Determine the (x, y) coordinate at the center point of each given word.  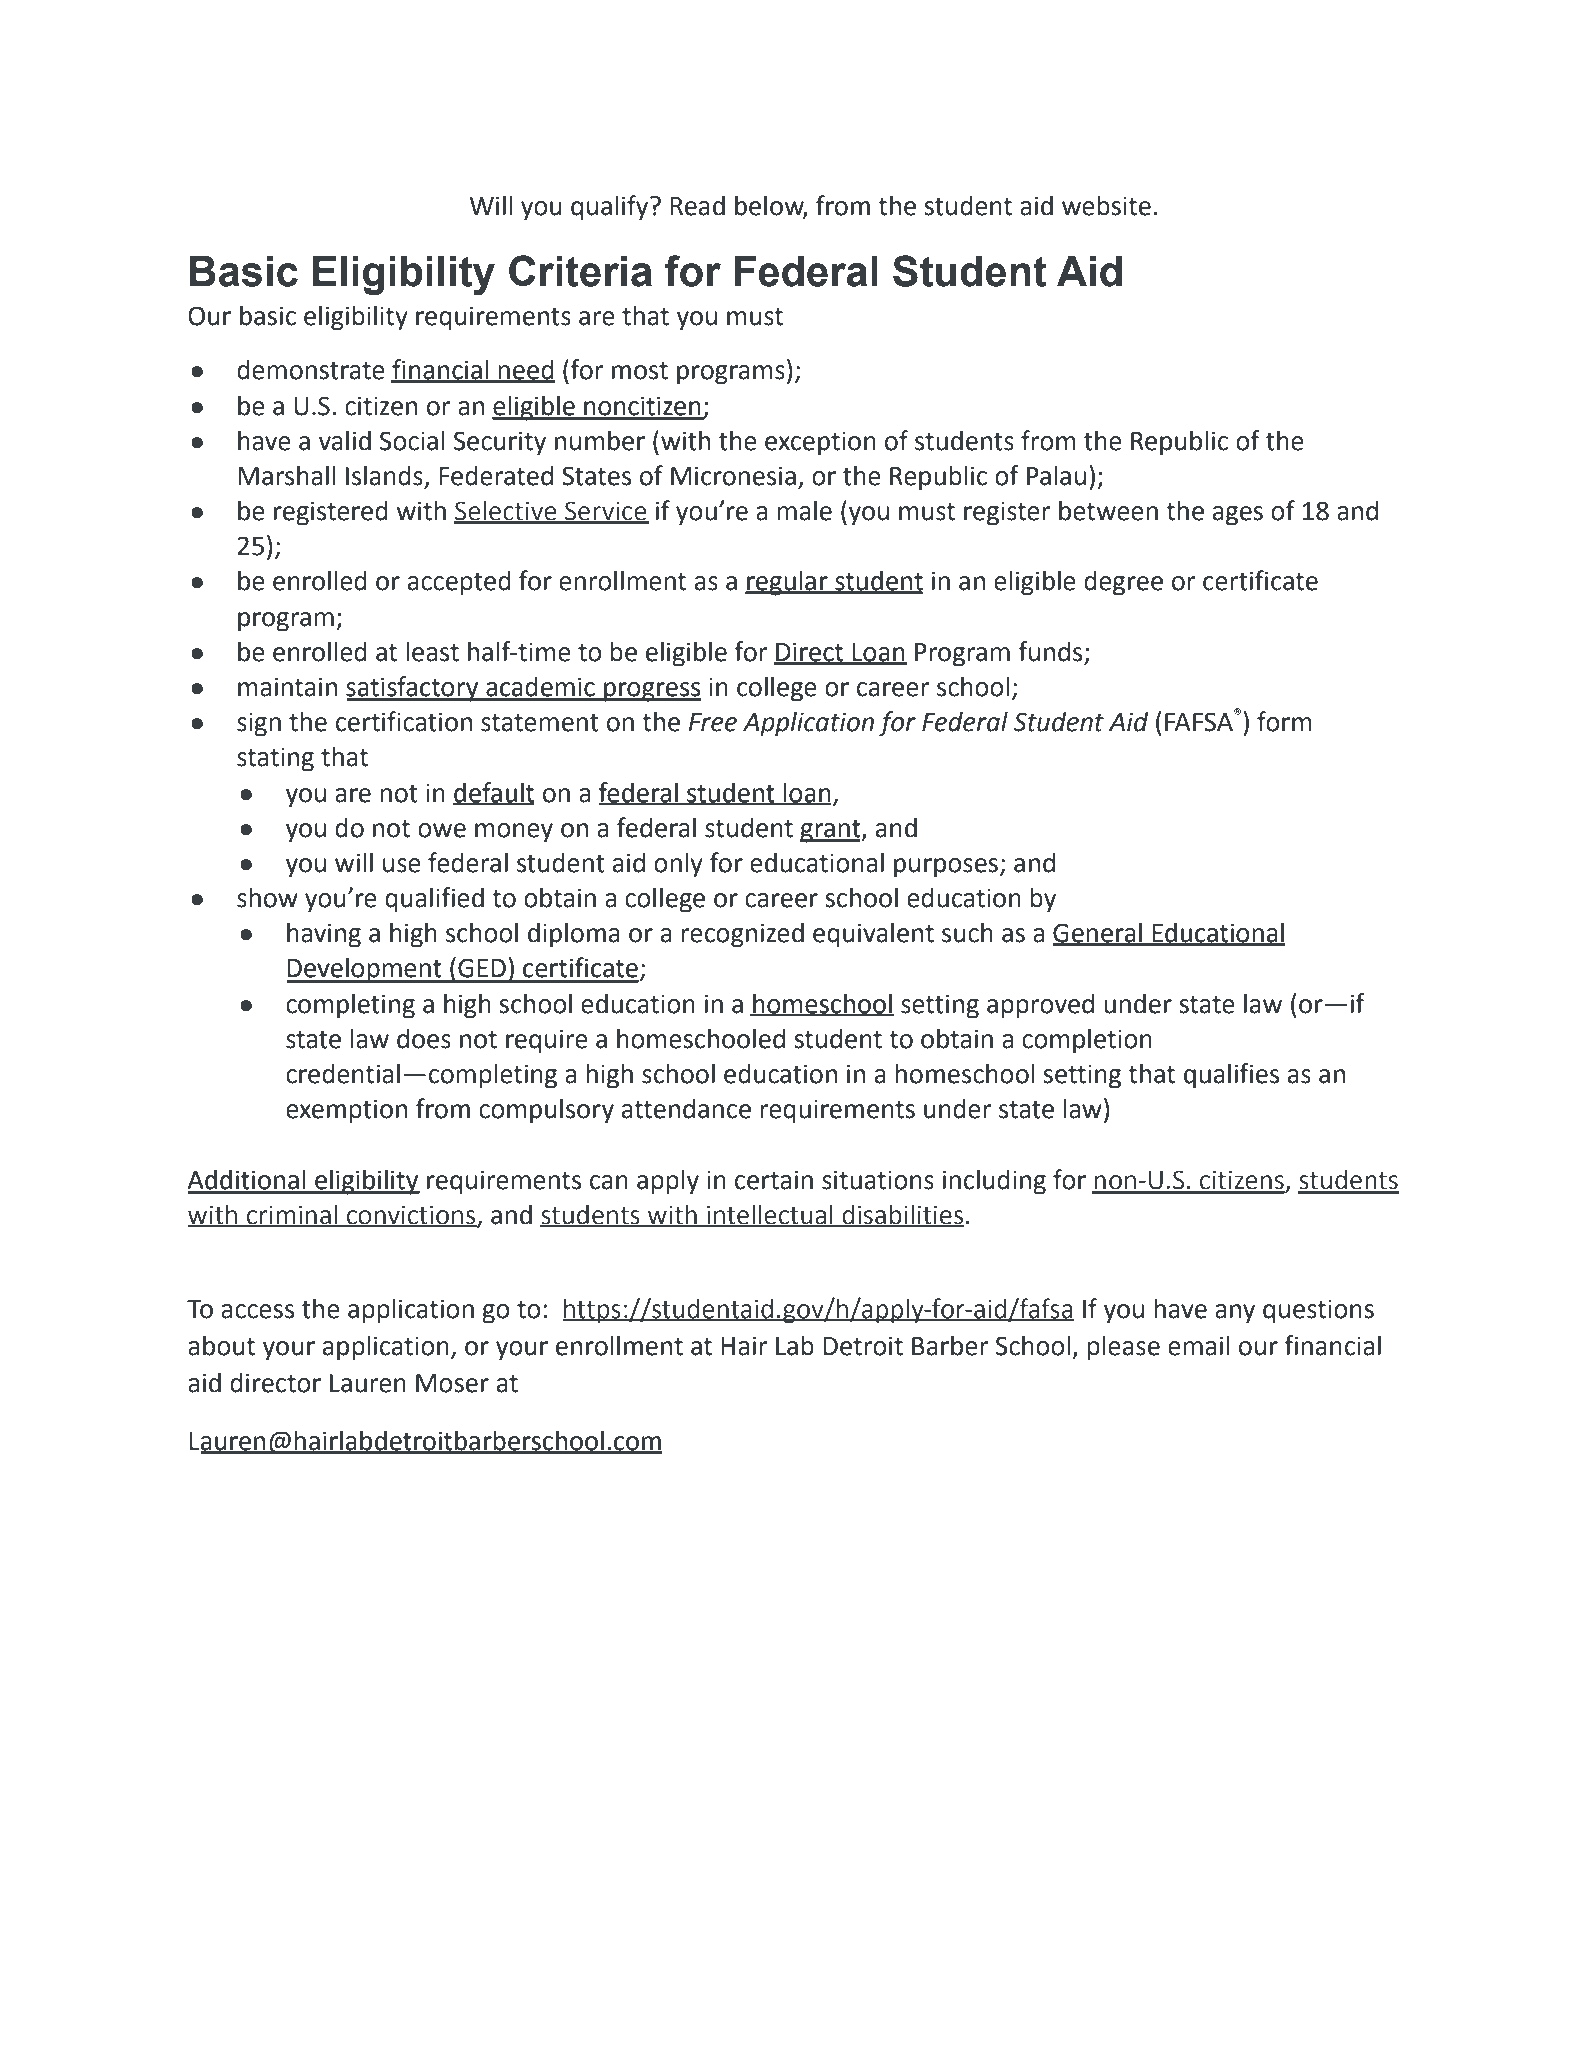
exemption (346, 1111)
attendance (686, 1108)
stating (275, 759)
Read (697, 205)
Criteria (580, 271)
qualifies (1231, 1076)
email (1199, 1345)
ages (1238, 516)
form (1284, 721)
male (804, 510)
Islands (385, 476)
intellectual (770, 1215)
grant (831, 831)
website (1106, 205)
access (257, 1311)
